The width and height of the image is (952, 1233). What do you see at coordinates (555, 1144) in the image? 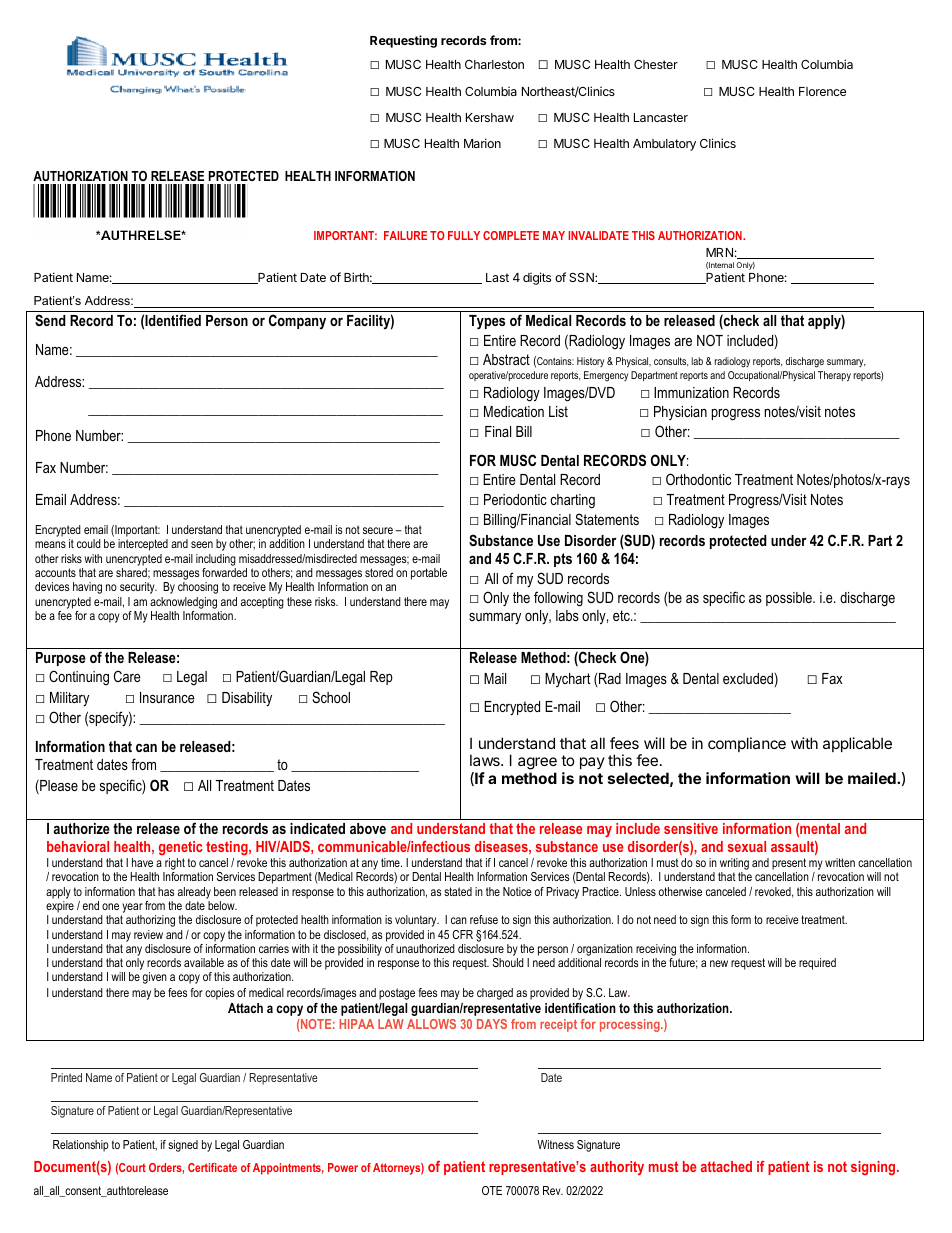
I see `Witness` at bounding box center [555, 1144].
